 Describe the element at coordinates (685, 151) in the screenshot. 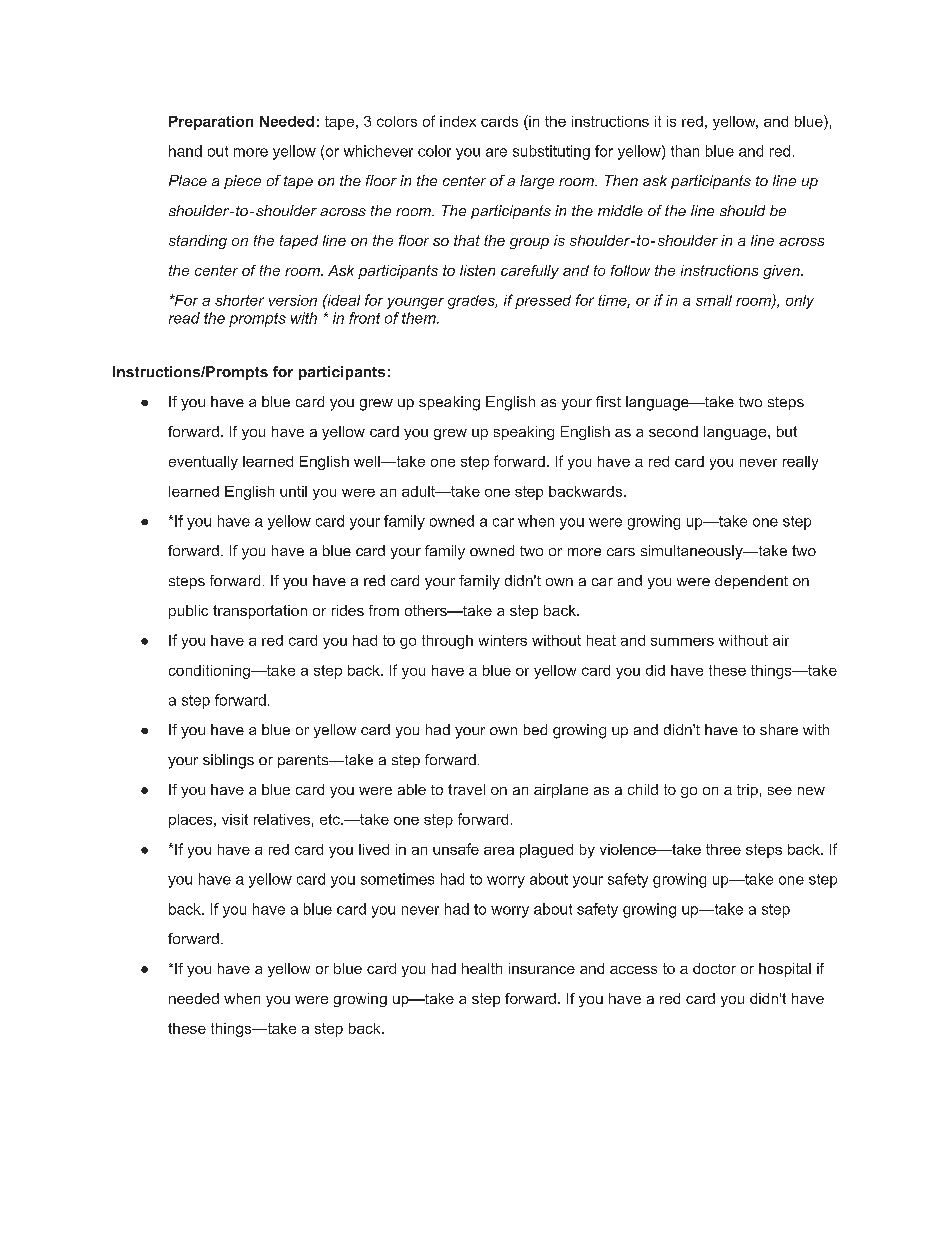

I see `than` at that location.
